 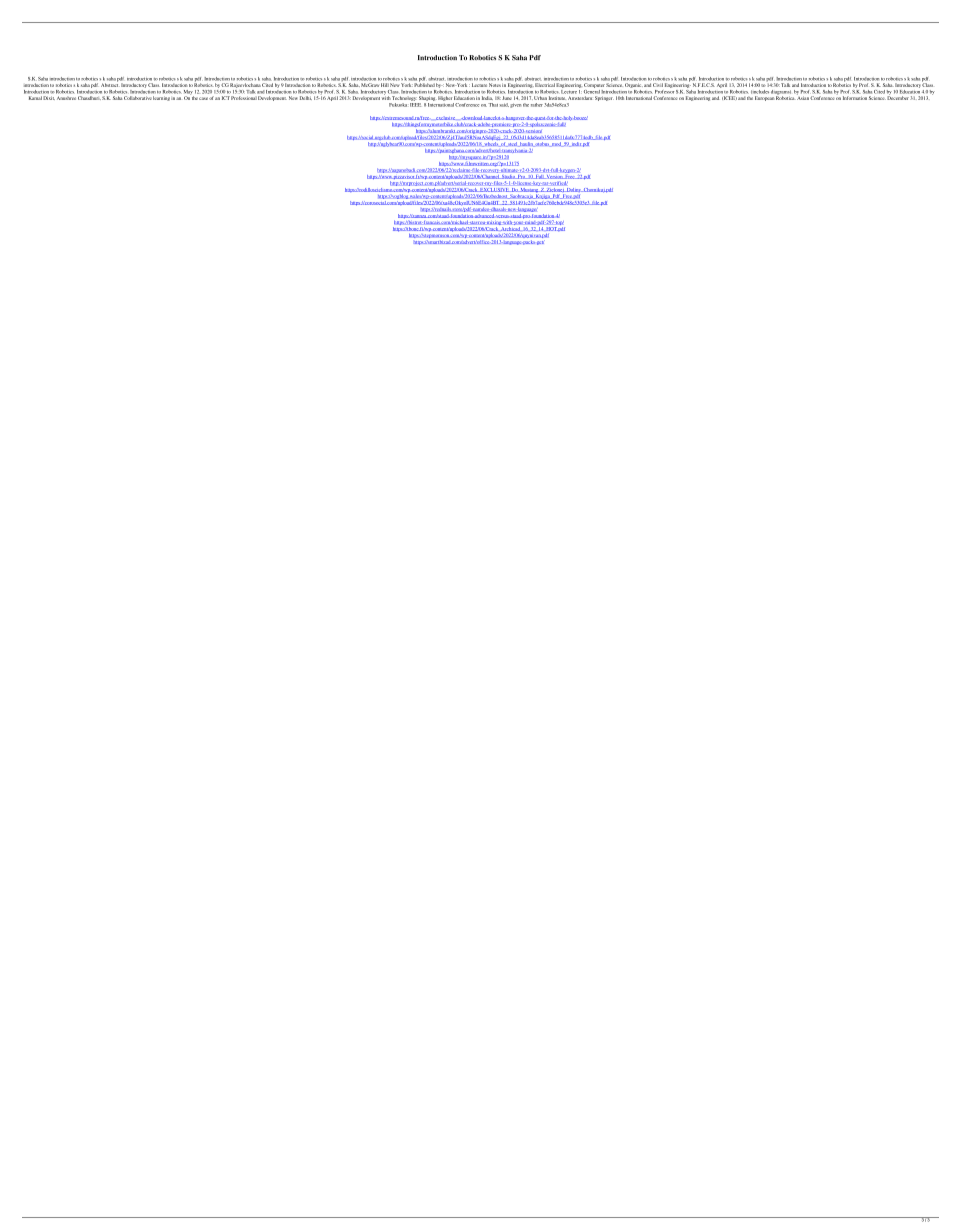 I want to click on December, so click(x=898, y=97).
